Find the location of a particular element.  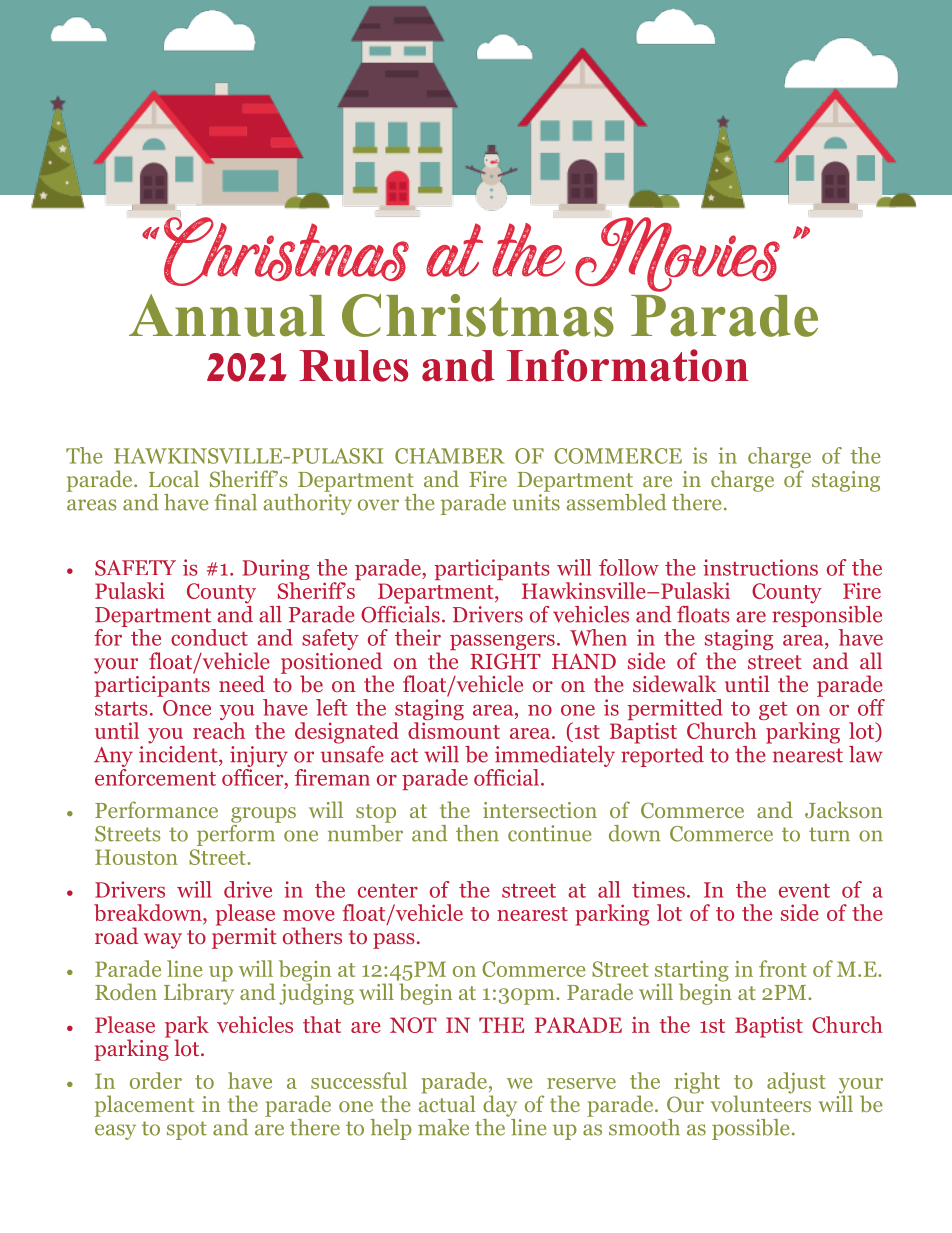

Movies is located at coordinates (677, 254).
